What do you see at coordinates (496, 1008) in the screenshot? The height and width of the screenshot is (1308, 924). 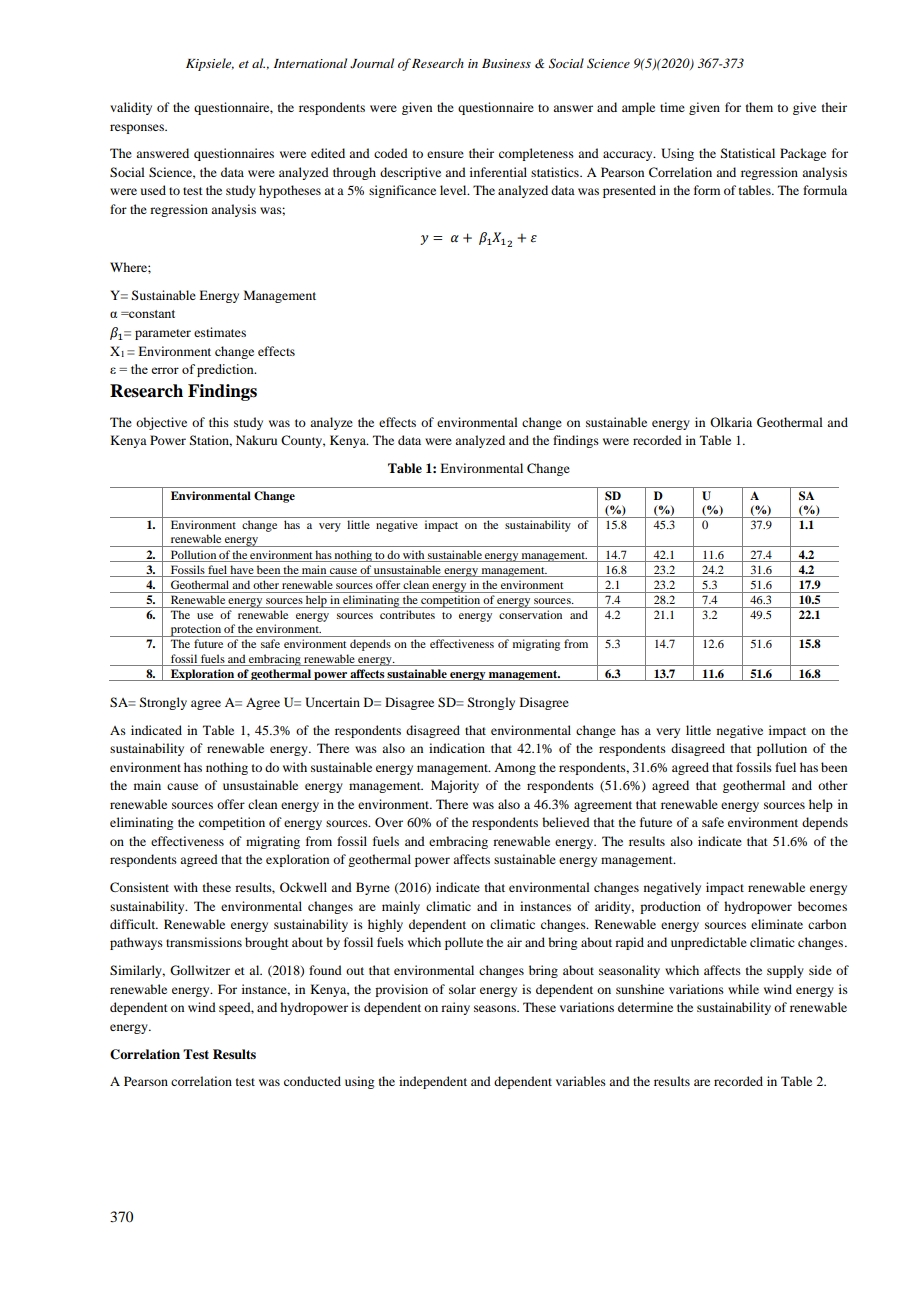 I see `seasons` at bounding box center [496, 1008].
